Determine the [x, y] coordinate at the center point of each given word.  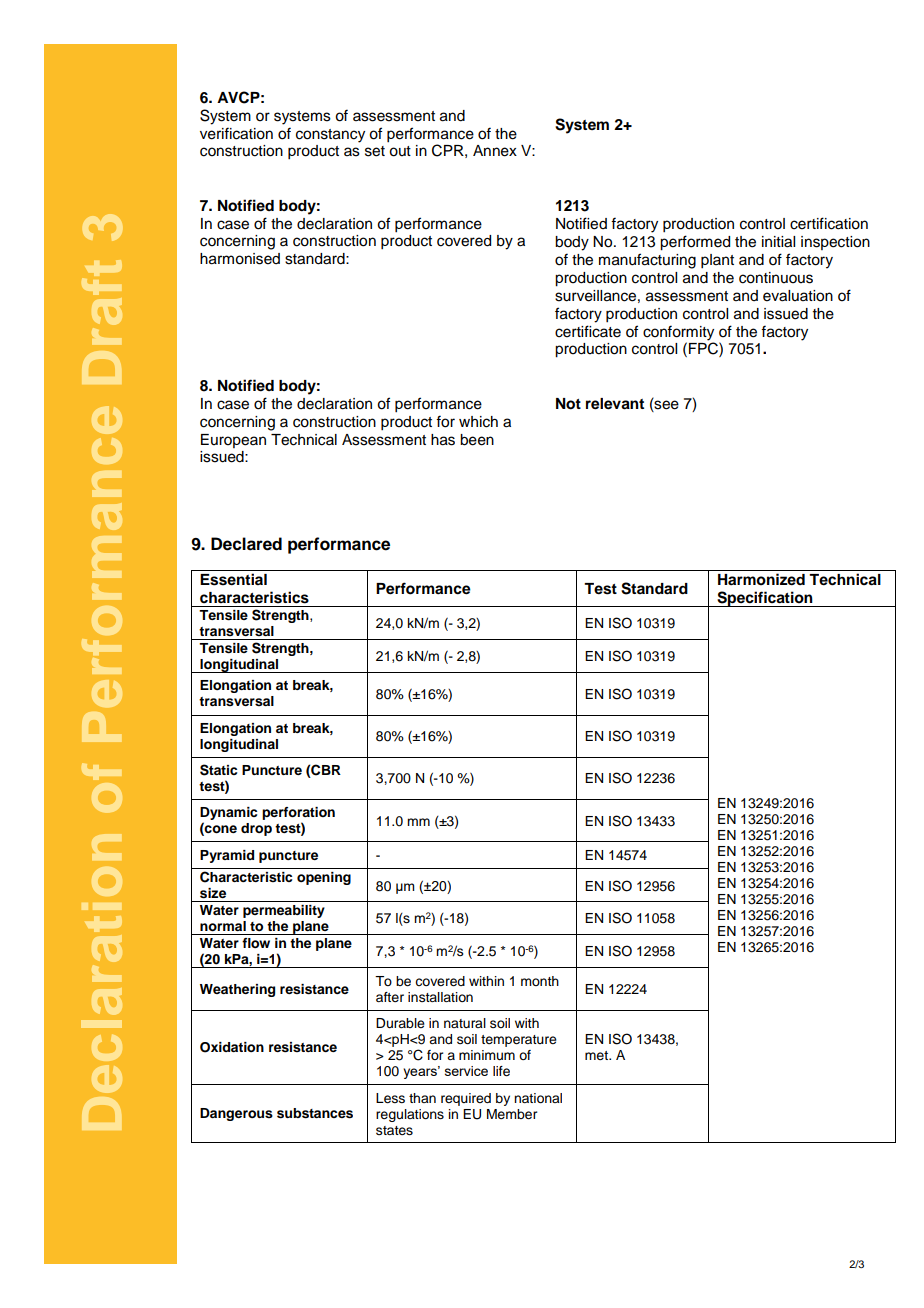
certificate [588, 331]
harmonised [240, 259]
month [540, 981]
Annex [495, 151]
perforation [298, 815]
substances [315, 1113]
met [598, 1055]
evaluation [798, 296]
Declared [246, 544]
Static [218, 770]
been [477, 440]
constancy [330, 136]
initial [778, 242]
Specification [765, 599]
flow [256, 943]
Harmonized [761, 579]
